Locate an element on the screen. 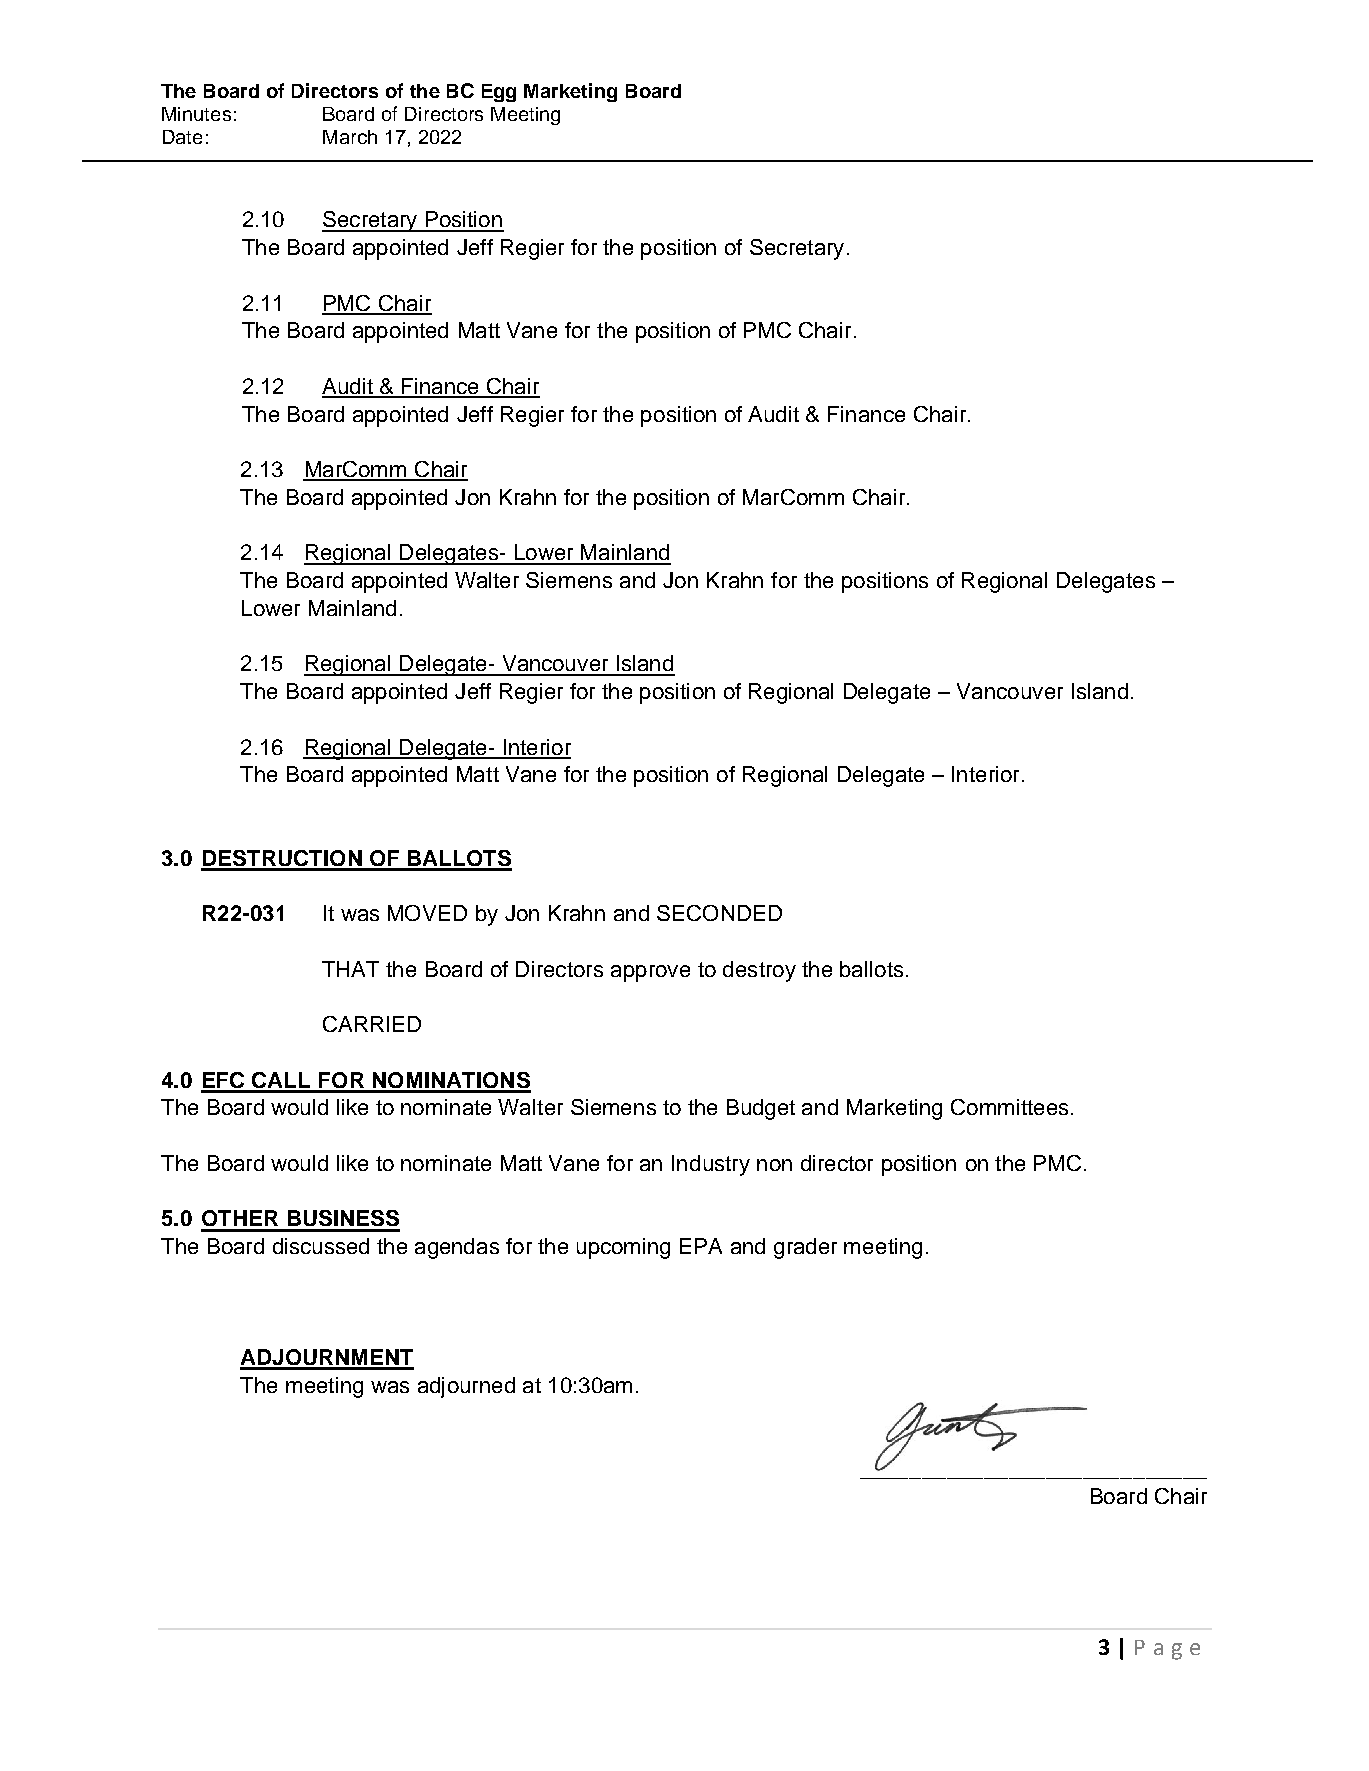 This screenshot has width=1369, height=1771. destroy is located at coordinates (759, 971).
